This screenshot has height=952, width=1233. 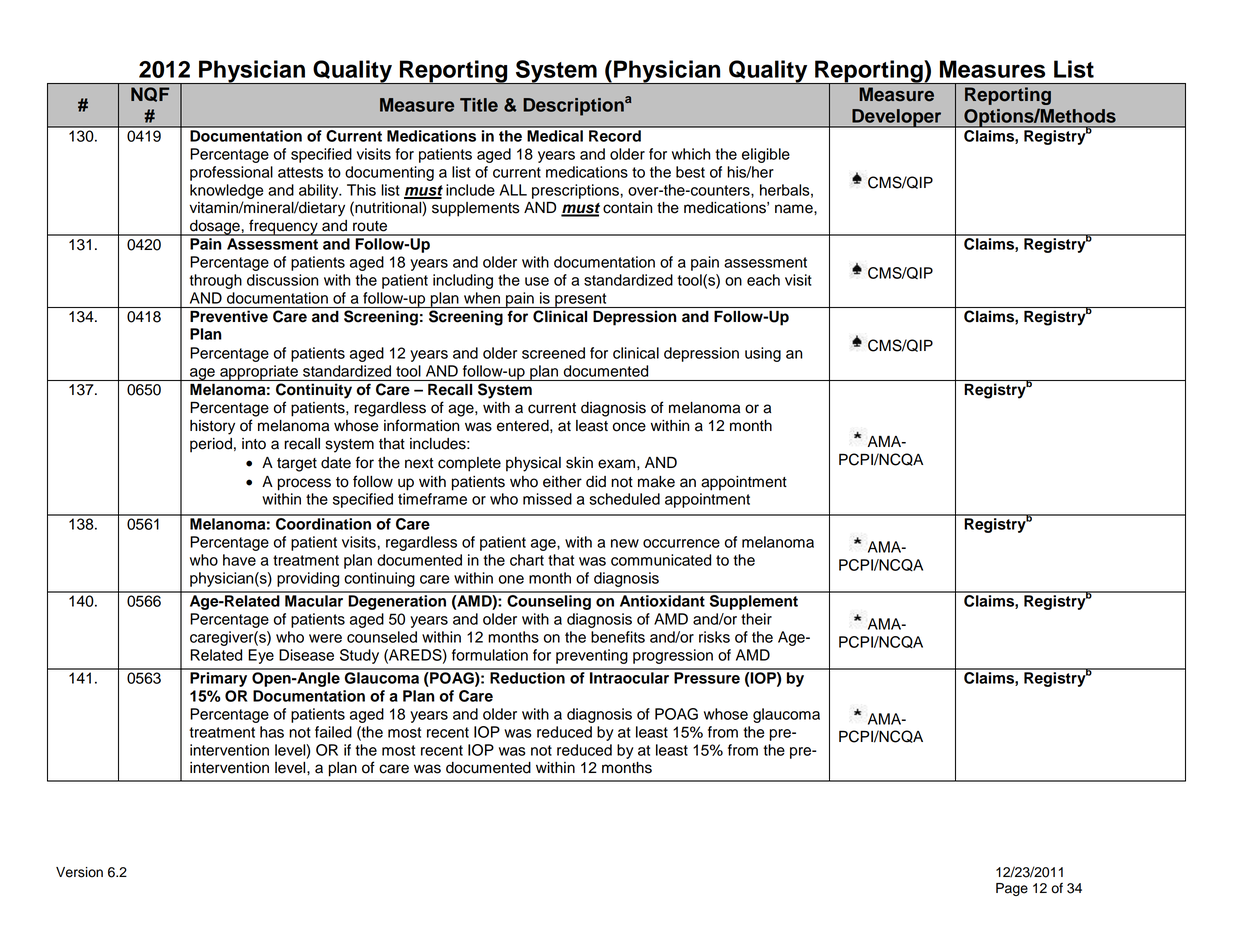 I want to click on Developer, so click(x=897, y=118).
